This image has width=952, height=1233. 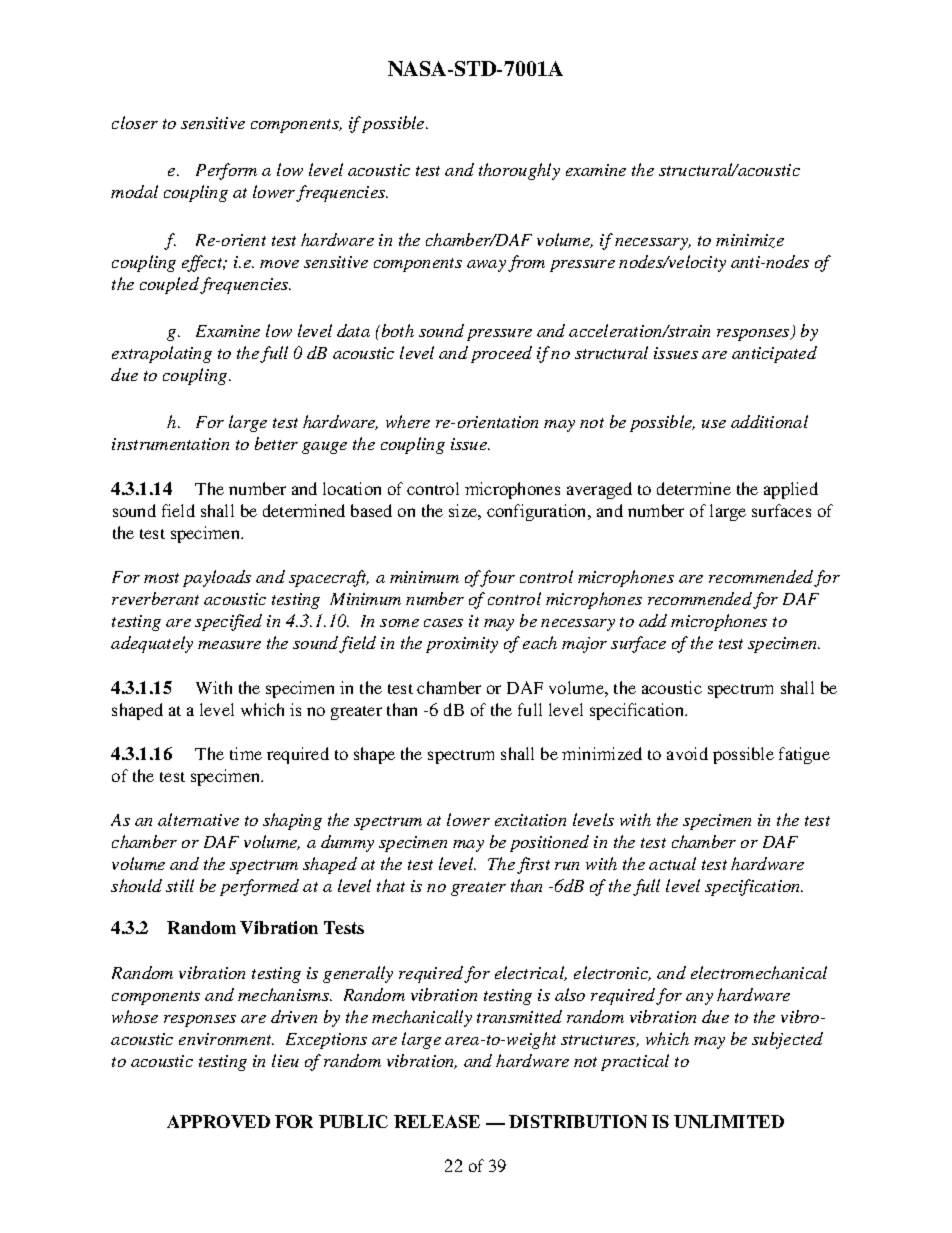 What do you see at coordinates (218, 1121) in the image?
I see `APPROVED` at bounding box center [218, 1121].
